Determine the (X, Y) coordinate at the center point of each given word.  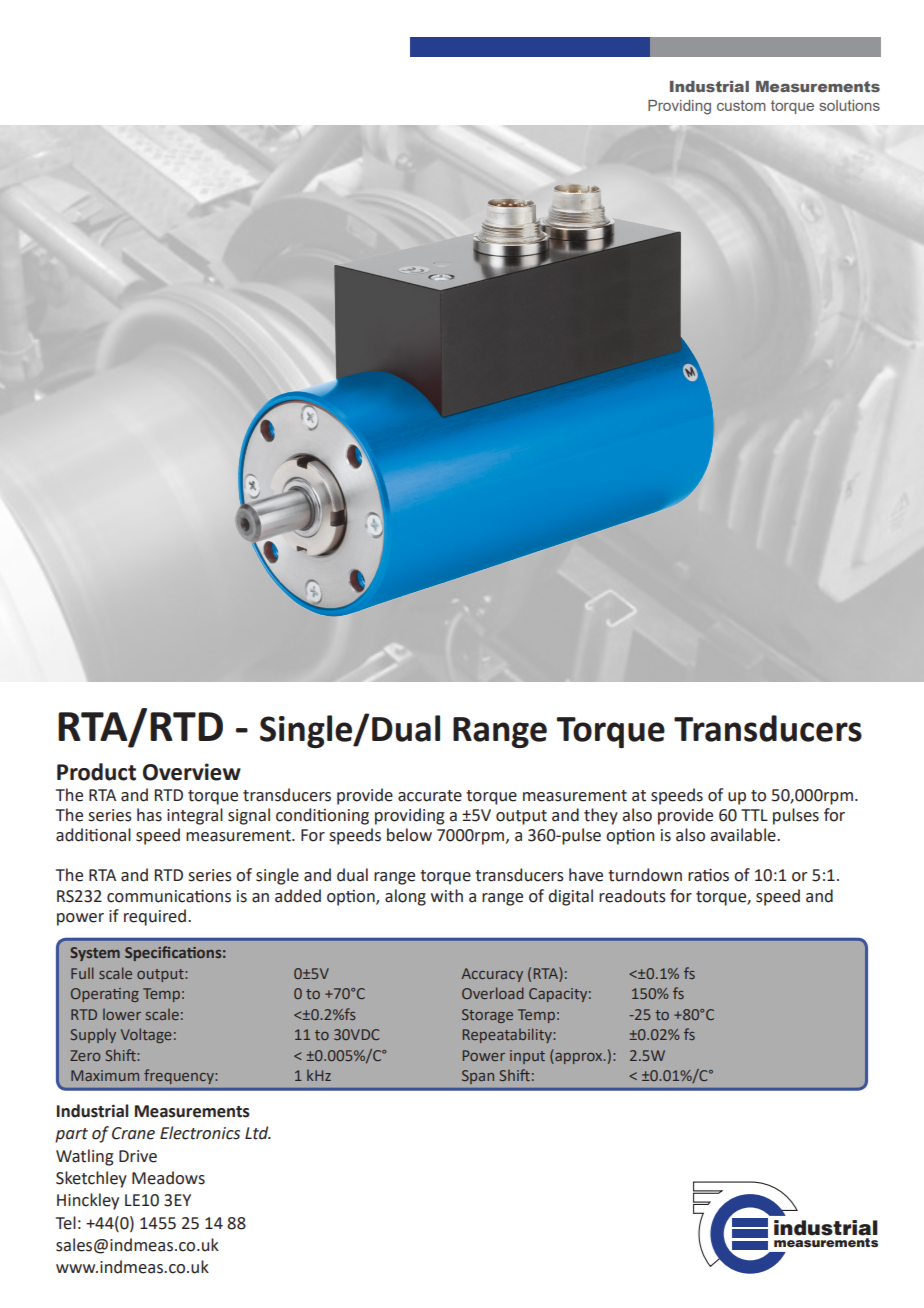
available (744, 835)
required (155, 917)
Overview (192, 772)
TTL (754, 815)
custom (741, 105)
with (447, 896)
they (601, 816)
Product (96, 772)
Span (478, 1077)
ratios (708, 875)
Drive (138, 1156)
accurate (430, 796)
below (409, 835)
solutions (849, 105)
